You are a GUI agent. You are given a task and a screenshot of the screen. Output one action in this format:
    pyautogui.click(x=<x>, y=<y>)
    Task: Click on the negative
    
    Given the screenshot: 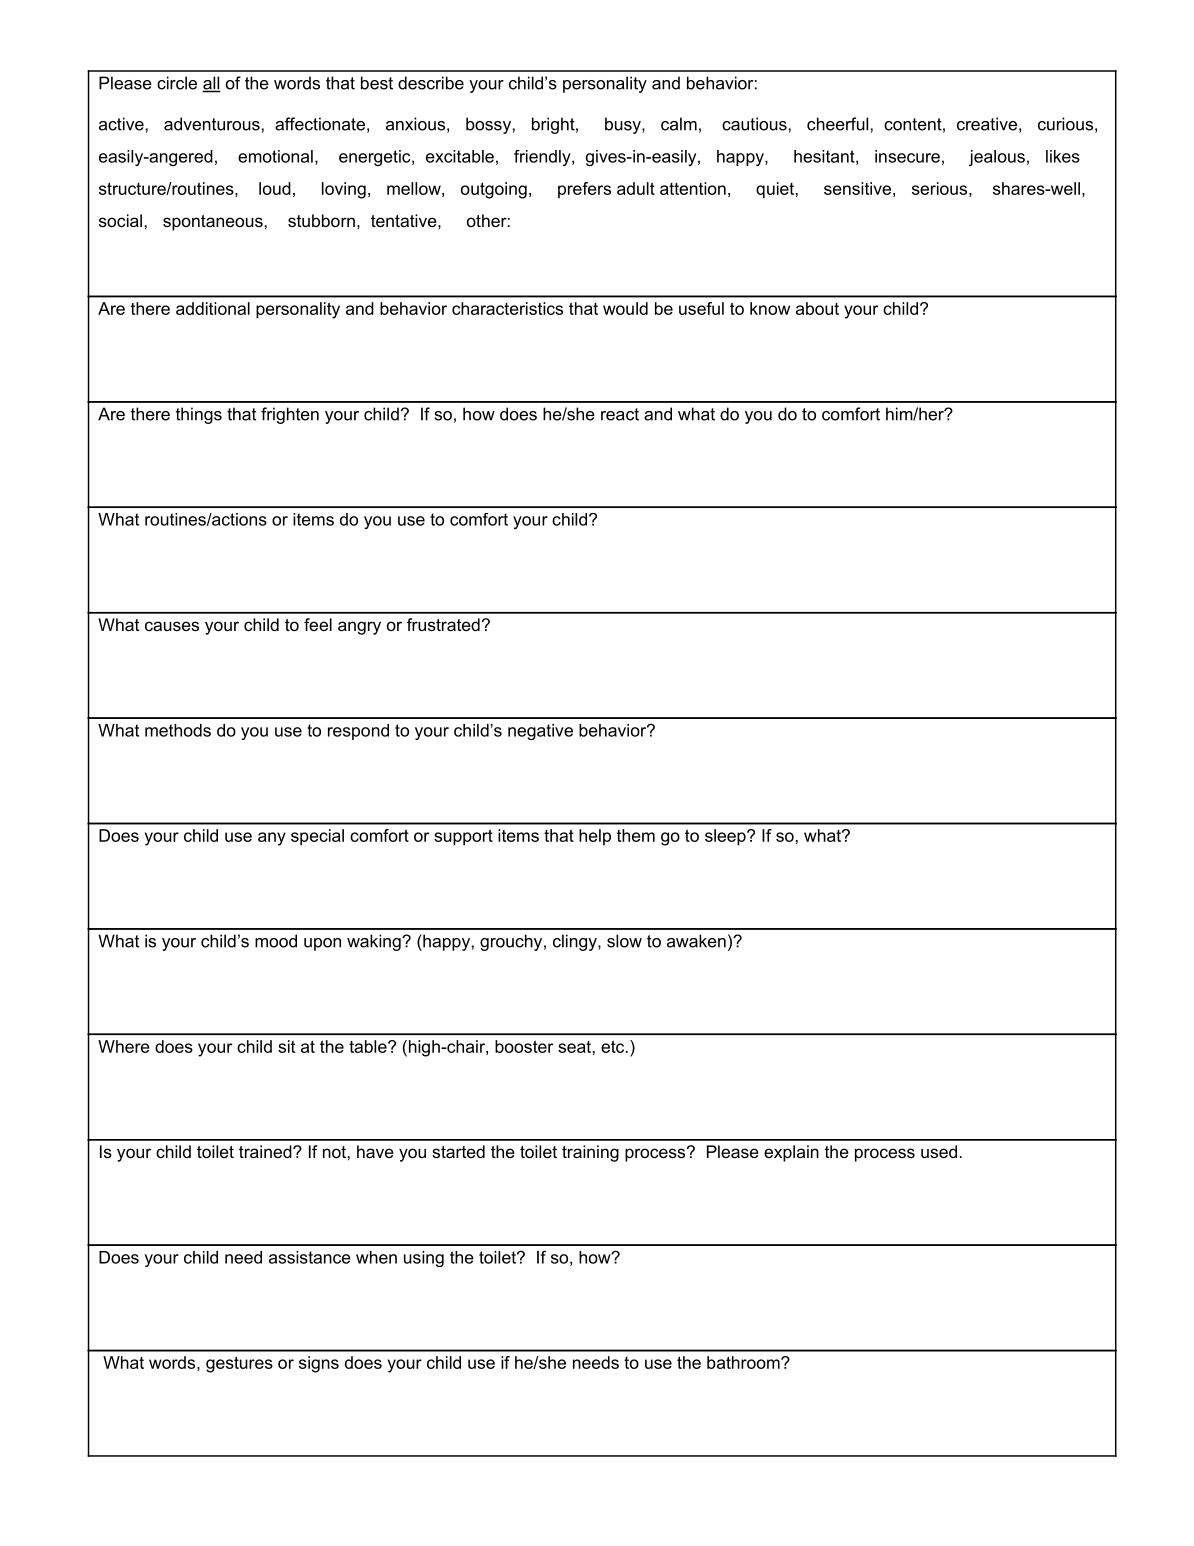 What is the action you would take?
    pyautogui.click(x=540, y=732)
